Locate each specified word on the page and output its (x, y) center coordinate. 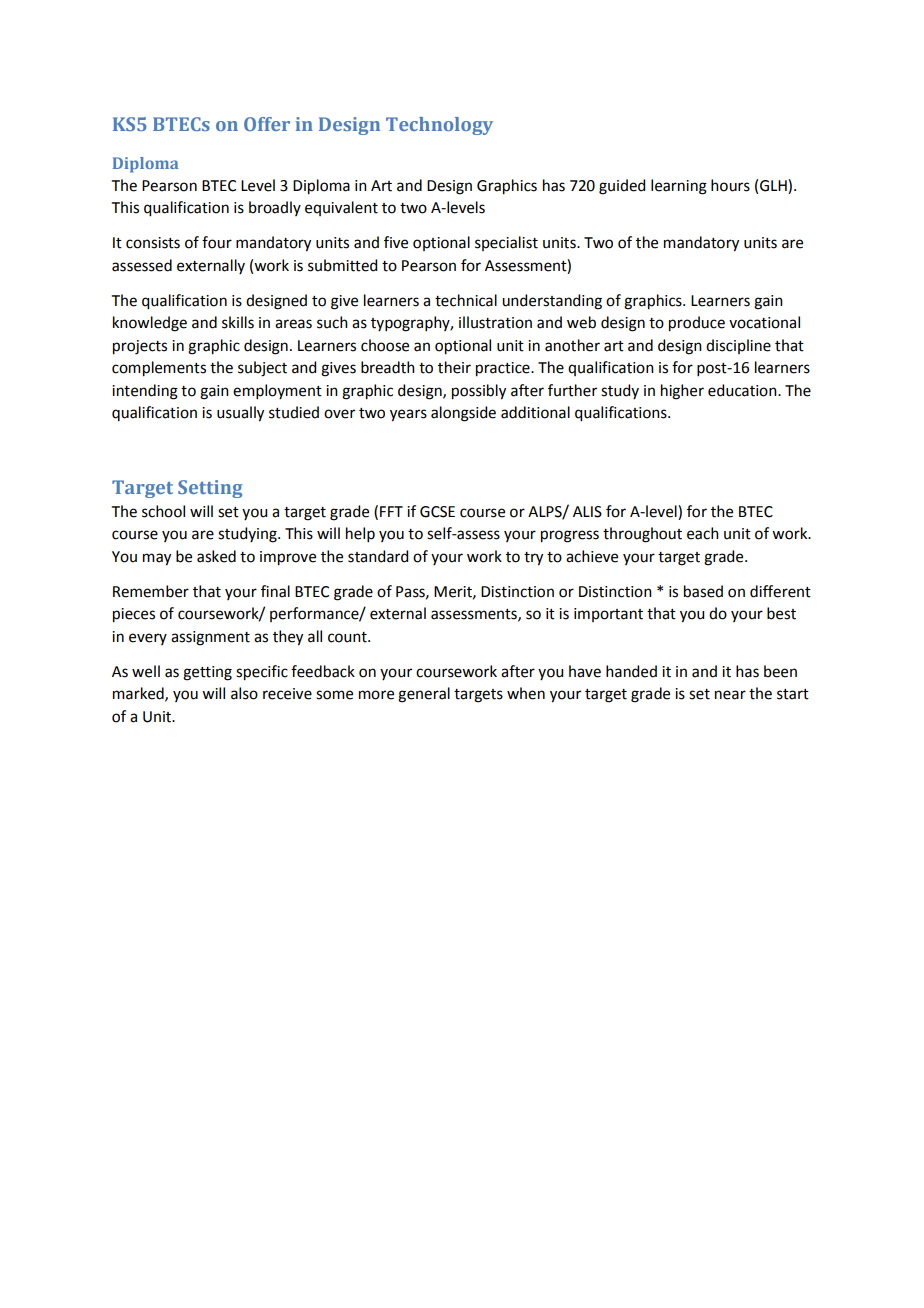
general (424, 695)
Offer (267, 124)
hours (730, 185)
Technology (439, 126)
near (730, 695)
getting (207, 673)
